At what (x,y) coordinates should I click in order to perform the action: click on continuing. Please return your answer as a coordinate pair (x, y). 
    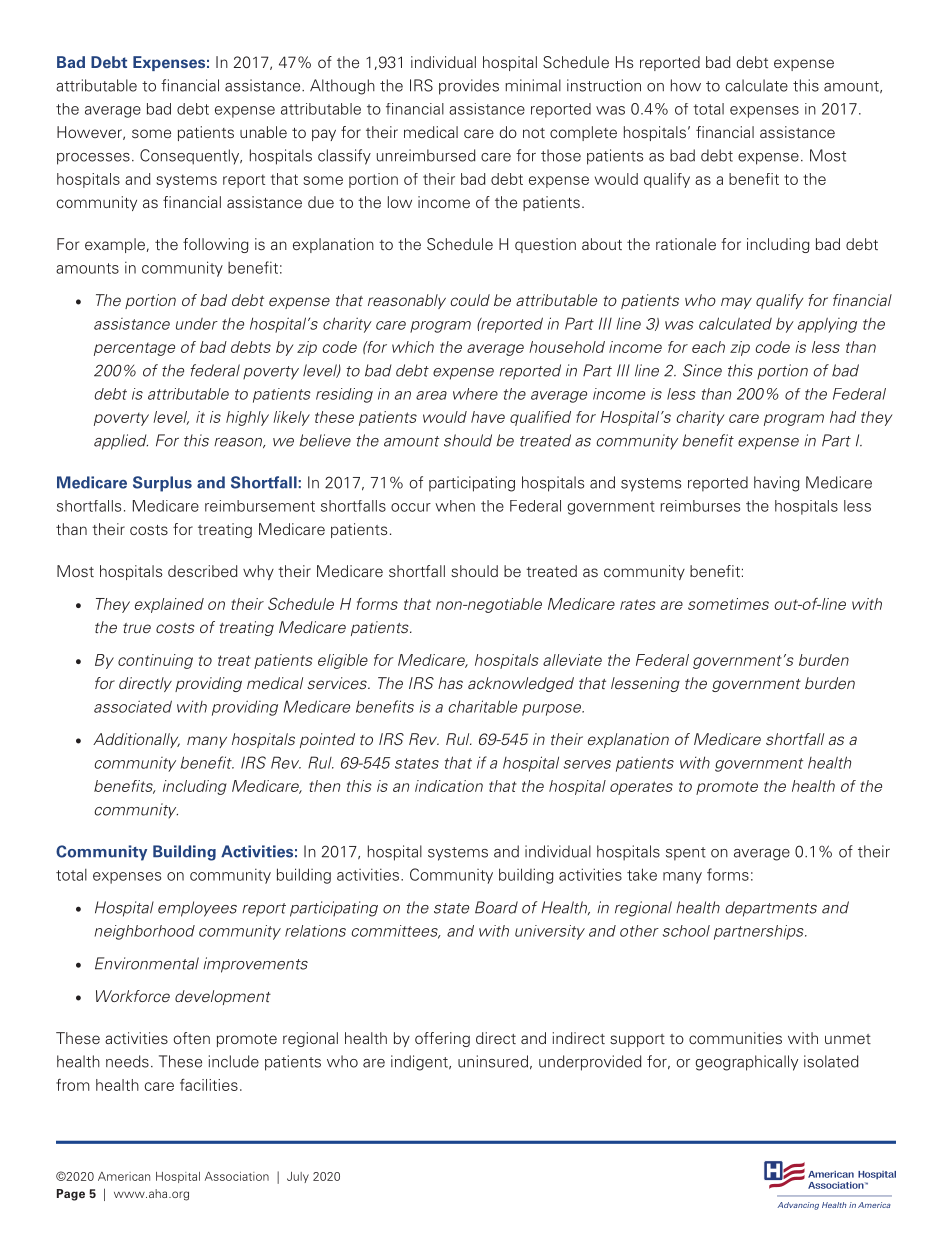
    Looking at the image, I should click on (155, 661).
